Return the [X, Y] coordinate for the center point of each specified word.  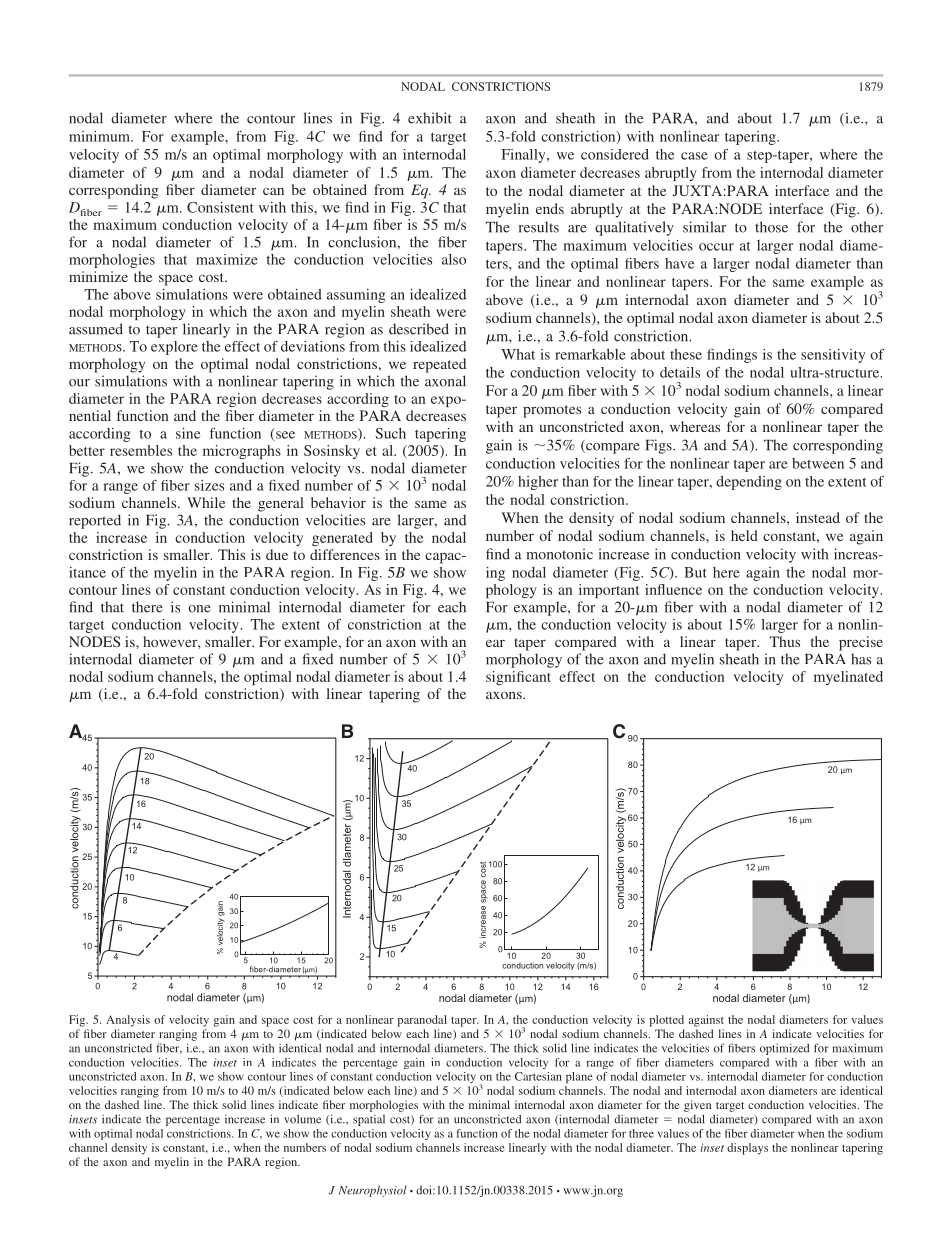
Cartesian [538, 1076]
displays [747, 1149]
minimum [101, 136]
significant [518, 678]
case [694, 156]
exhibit [430, 118]
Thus [785, 641]
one [199, 609]
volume [302, 1119]
